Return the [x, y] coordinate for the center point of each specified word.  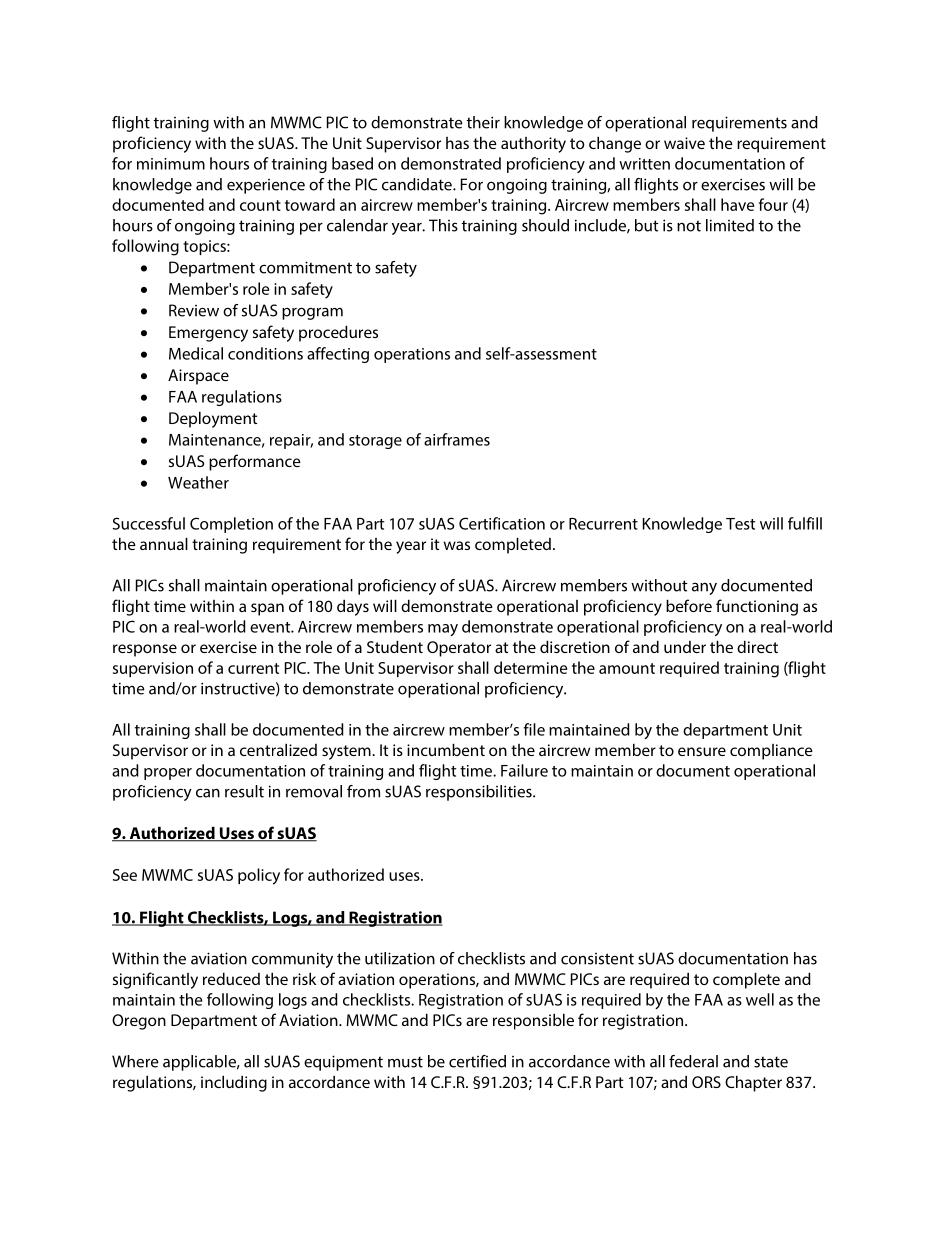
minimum [171, 164]
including [234, 1083]
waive [684, 143]
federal [693, 1061]
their [483, 122]
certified [477, 1061]
